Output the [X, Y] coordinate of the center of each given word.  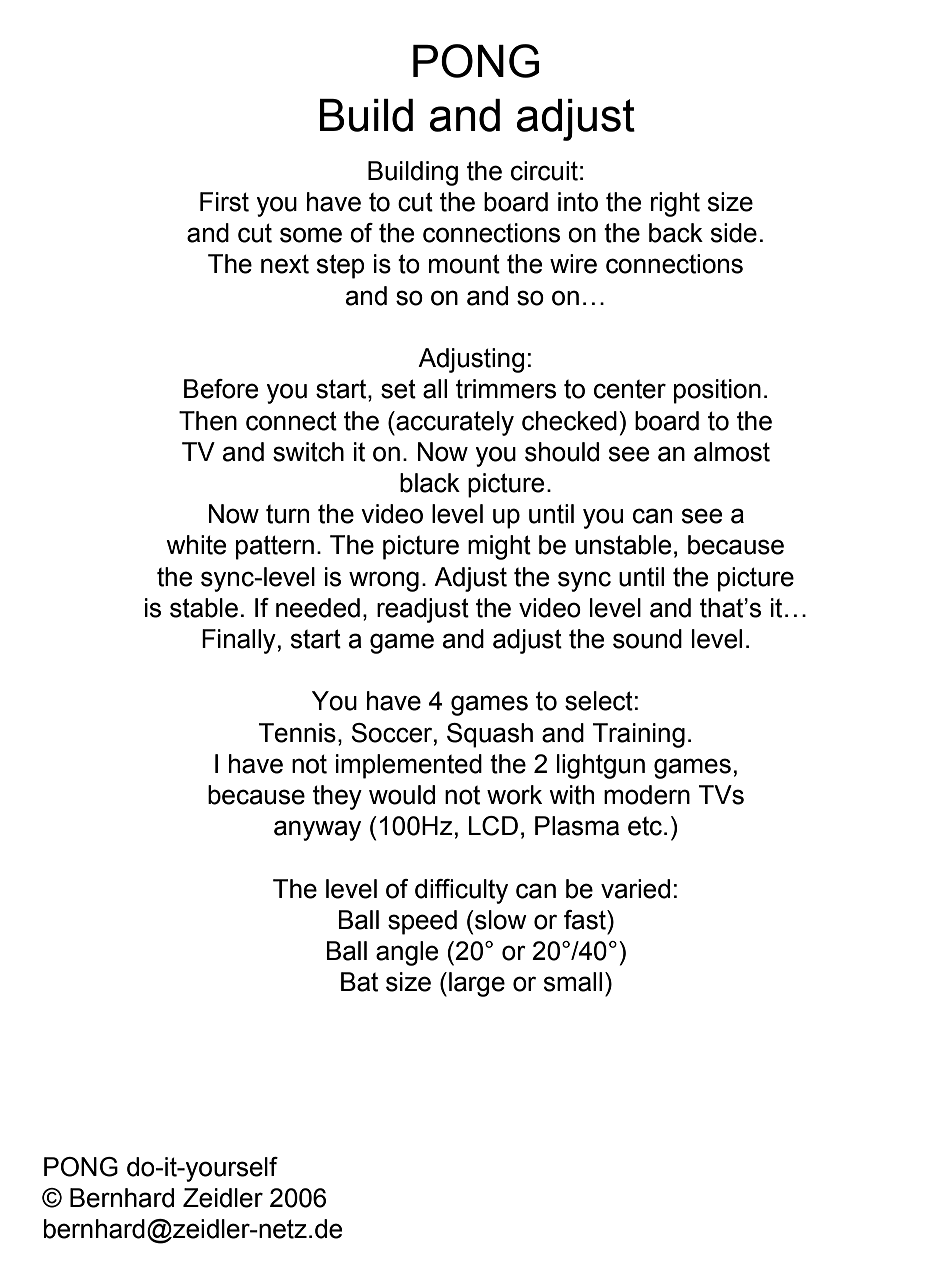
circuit [544, 171]
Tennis [297, 733]
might [499, 547]
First [224, 202]
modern [647, 795]
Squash [490, 735]
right [675, 204]
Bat [359, 982]
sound [647, 639]
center [630, 389]
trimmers [506, 389]
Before [221, 389]
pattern [275, 547]
